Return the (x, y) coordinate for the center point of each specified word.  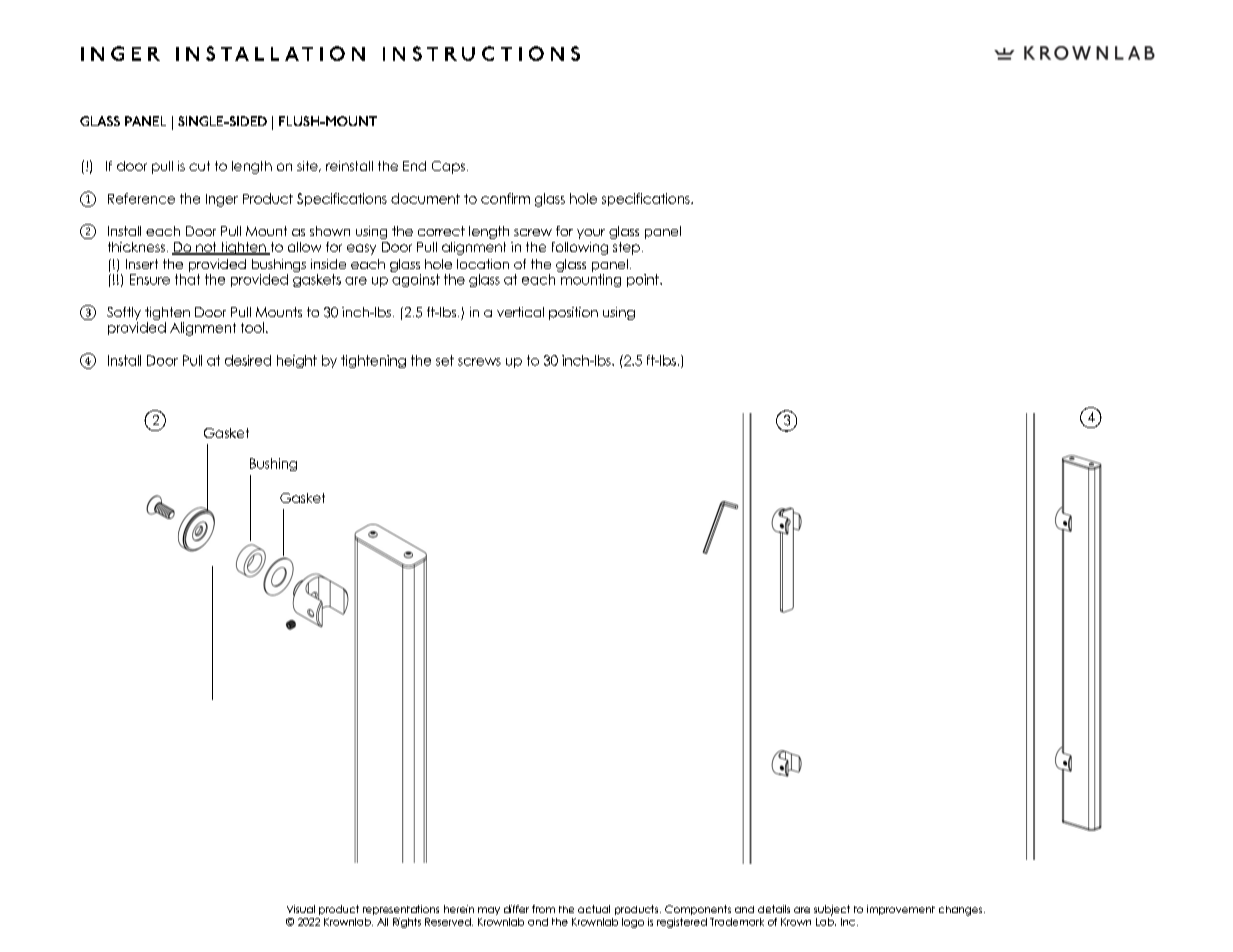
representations (401, 910)
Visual (301, 909)
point (644, 280)
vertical (520, 312)
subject (832, 910)
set (445, 360)
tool (252, 327)
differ (516, 909)
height (297, 361)
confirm (505, 198)
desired (248, 360)
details (774, 909)
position (573, 313)
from (543, 909)
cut (199, 166)
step (626, 248)
